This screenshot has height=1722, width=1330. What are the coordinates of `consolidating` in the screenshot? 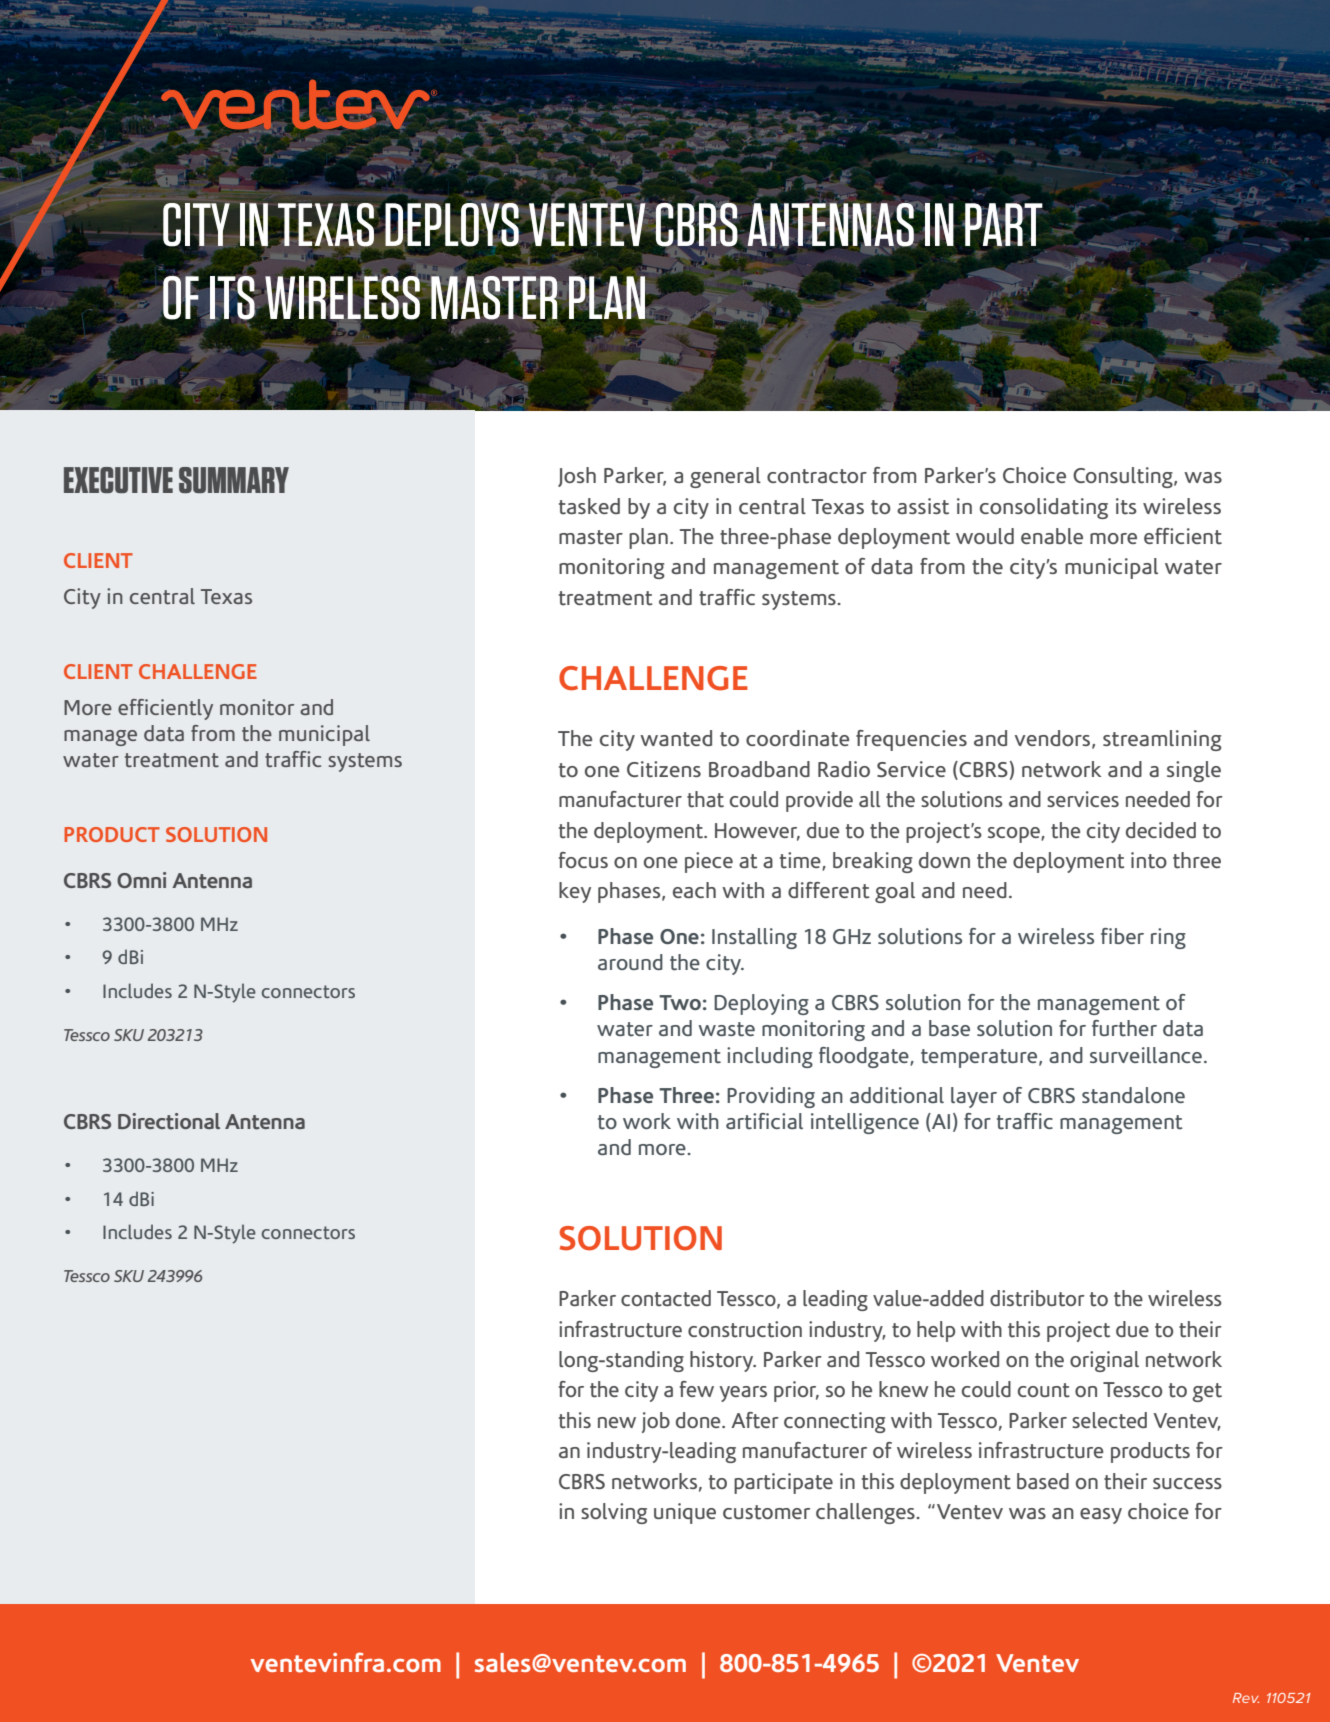 It's located at (1044, 508).
